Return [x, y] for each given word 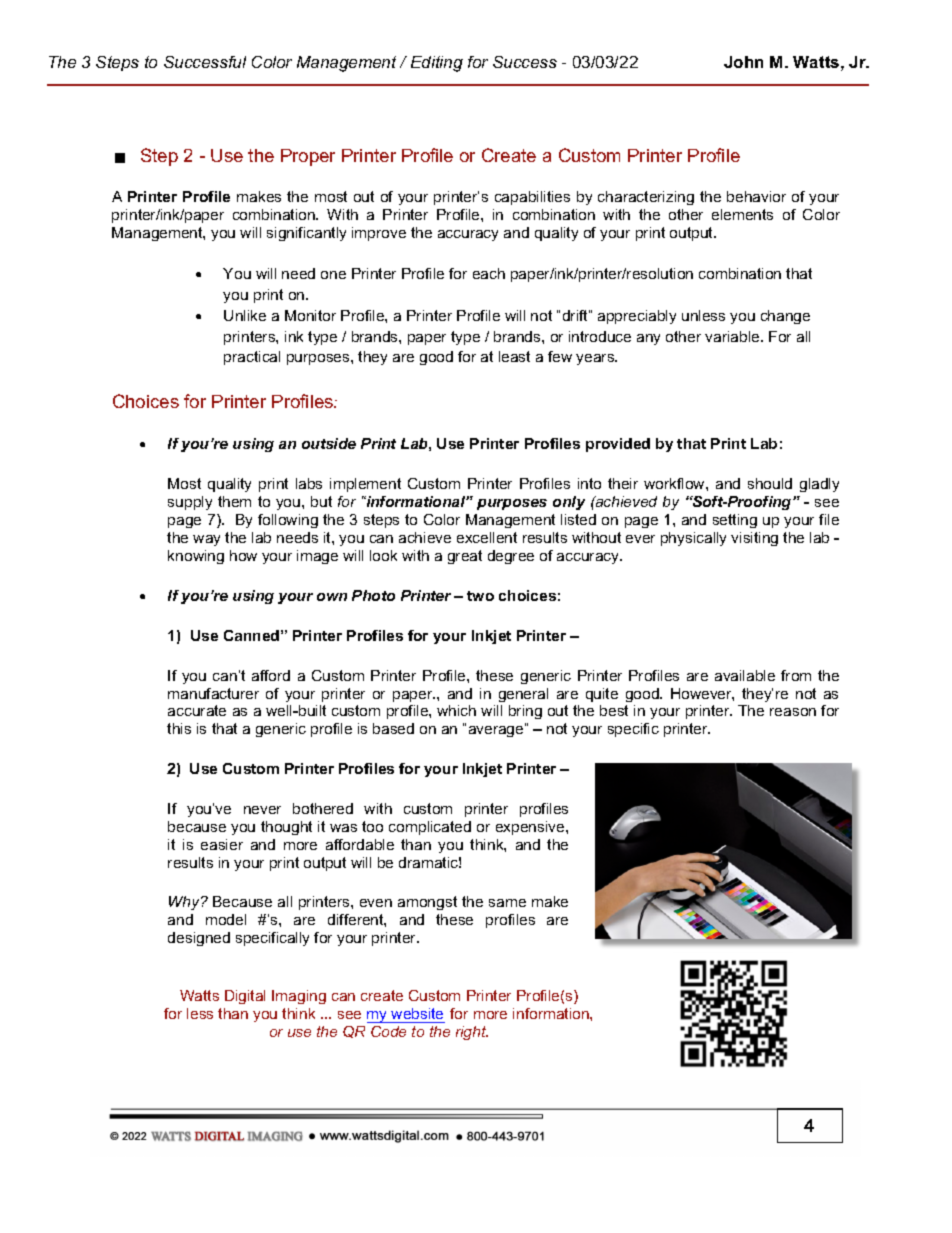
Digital [245, 997]
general [523, 695]
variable [733, 336]
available [745, 675]
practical [252, 358]
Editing [437, 64]
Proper [308, 157]
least [514, 356]
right [472, 1033]
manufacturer [213, 693]
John [743, 62]
